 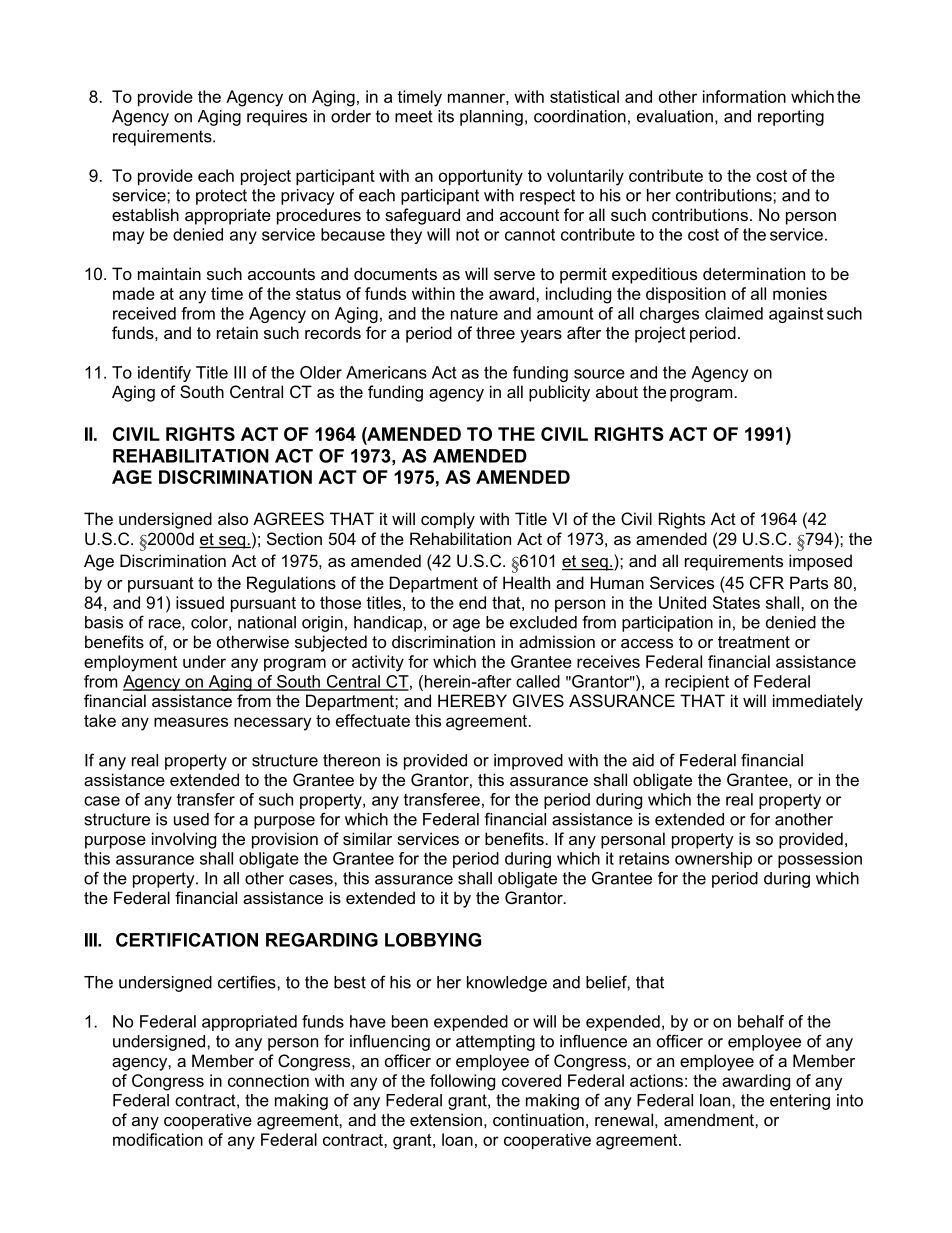 What do you see at coordinates (736, 602) in the document?
I see `States` at bounding box center [736, 602].
